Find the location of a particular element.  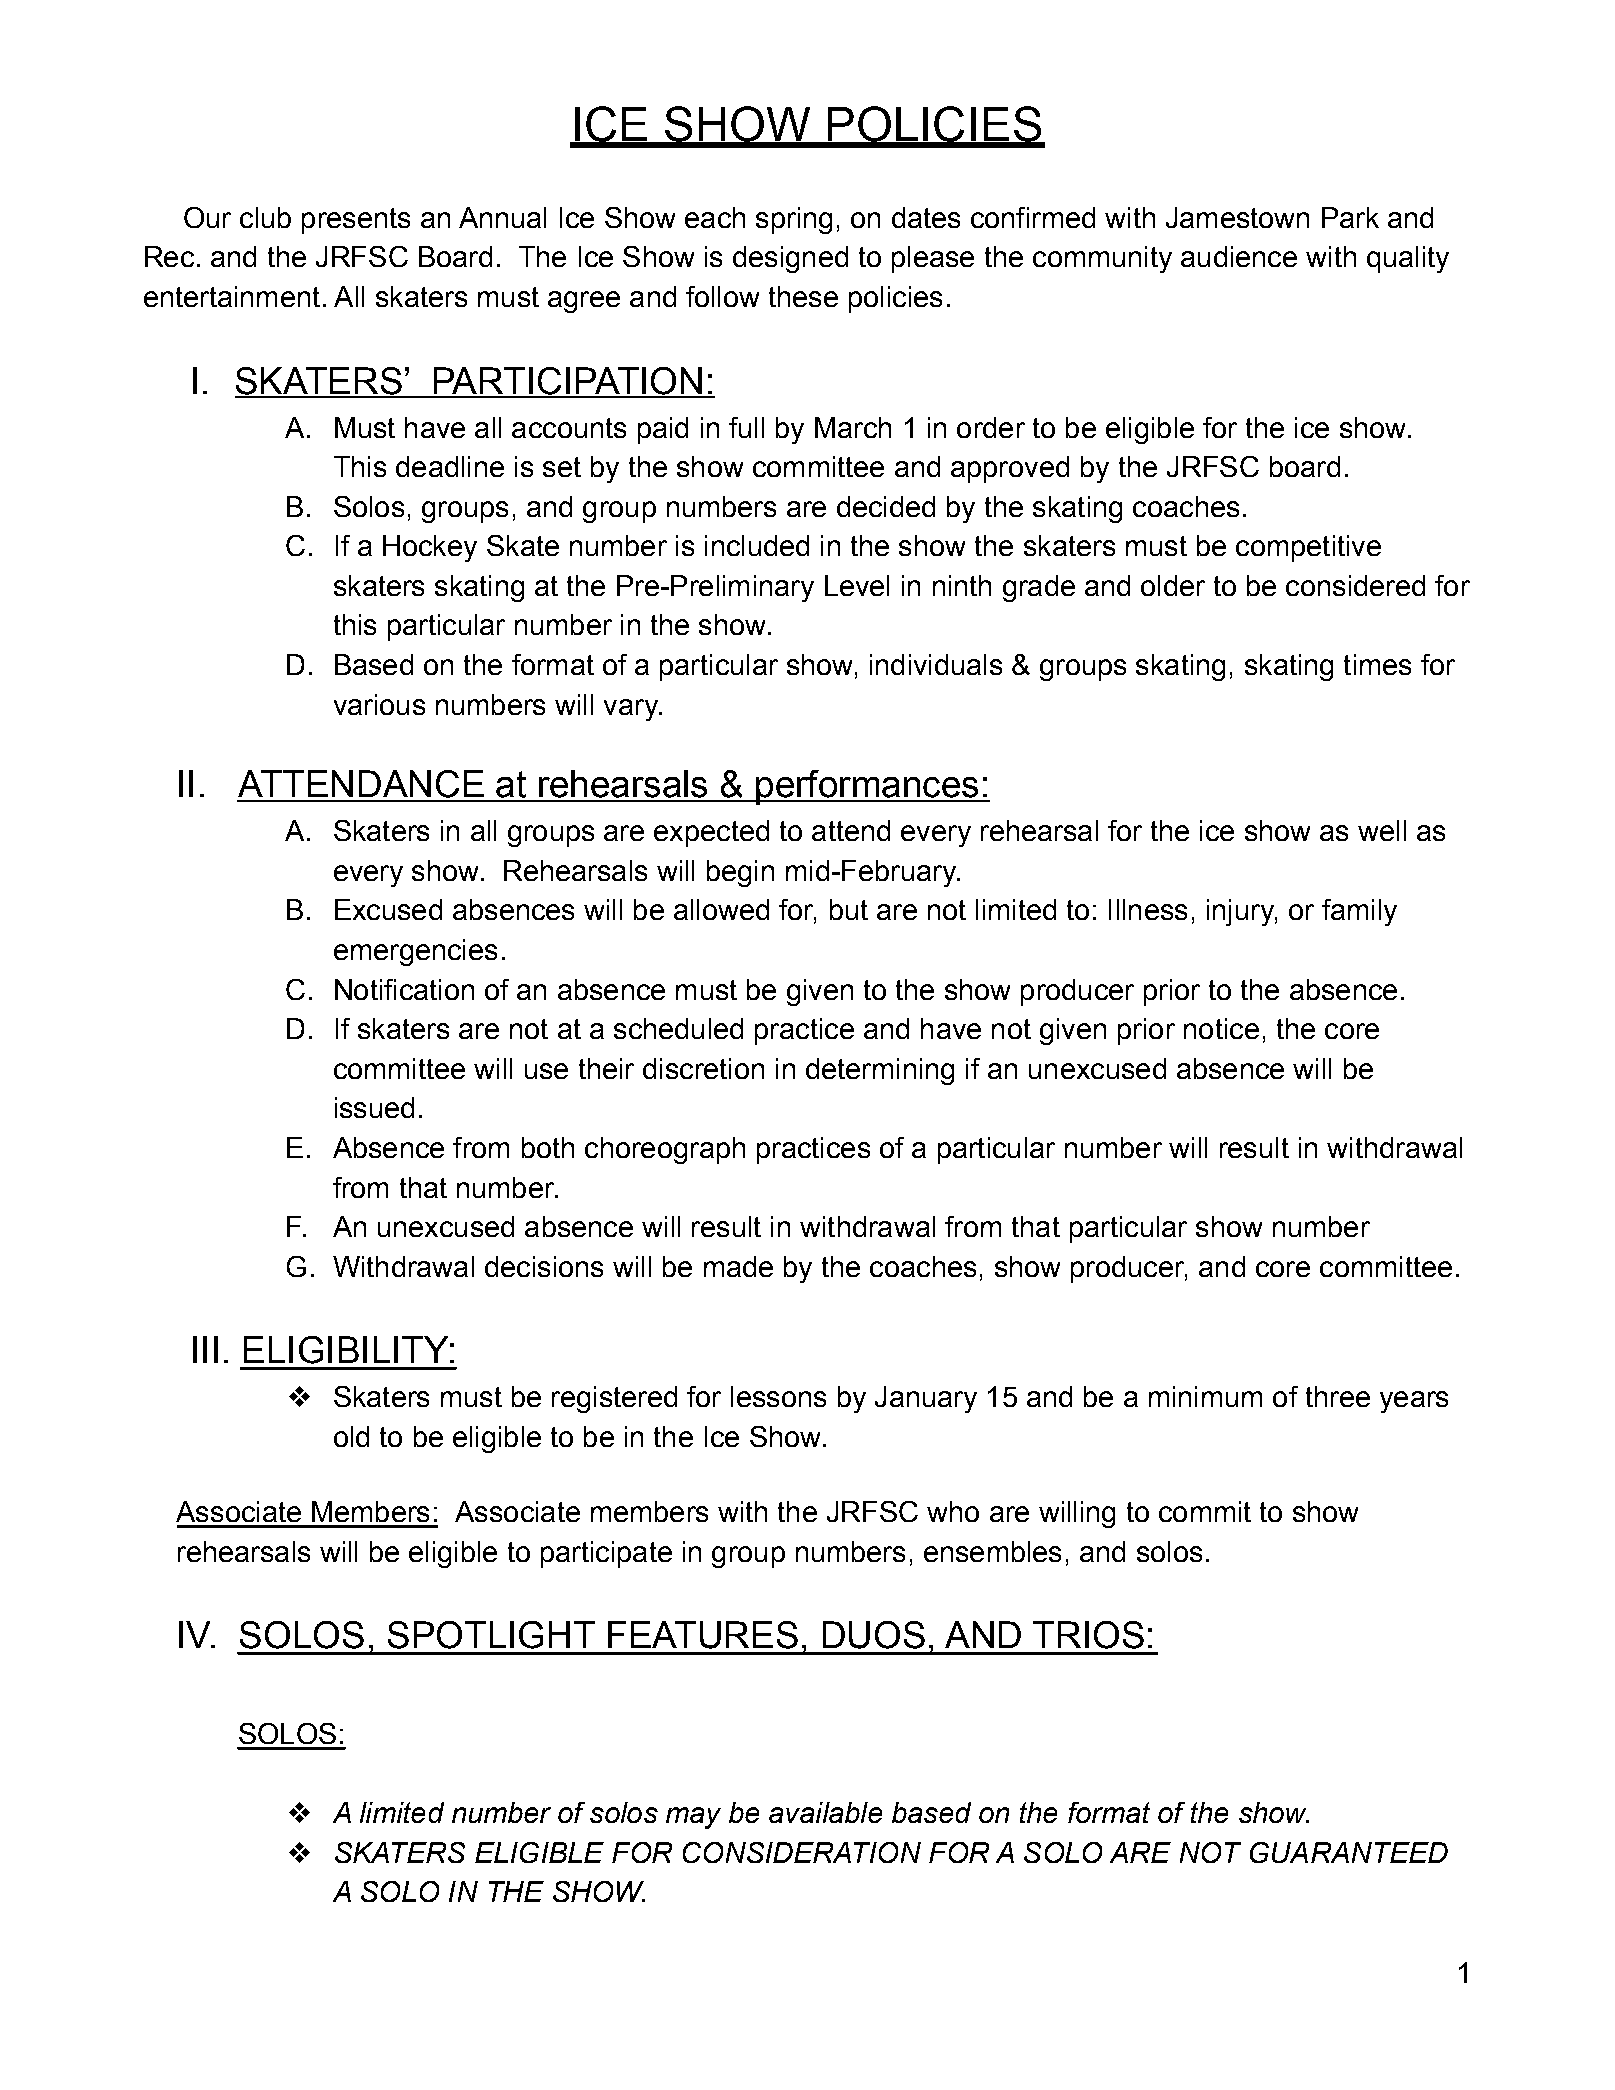

III is located at coordinates (205, 1349).
